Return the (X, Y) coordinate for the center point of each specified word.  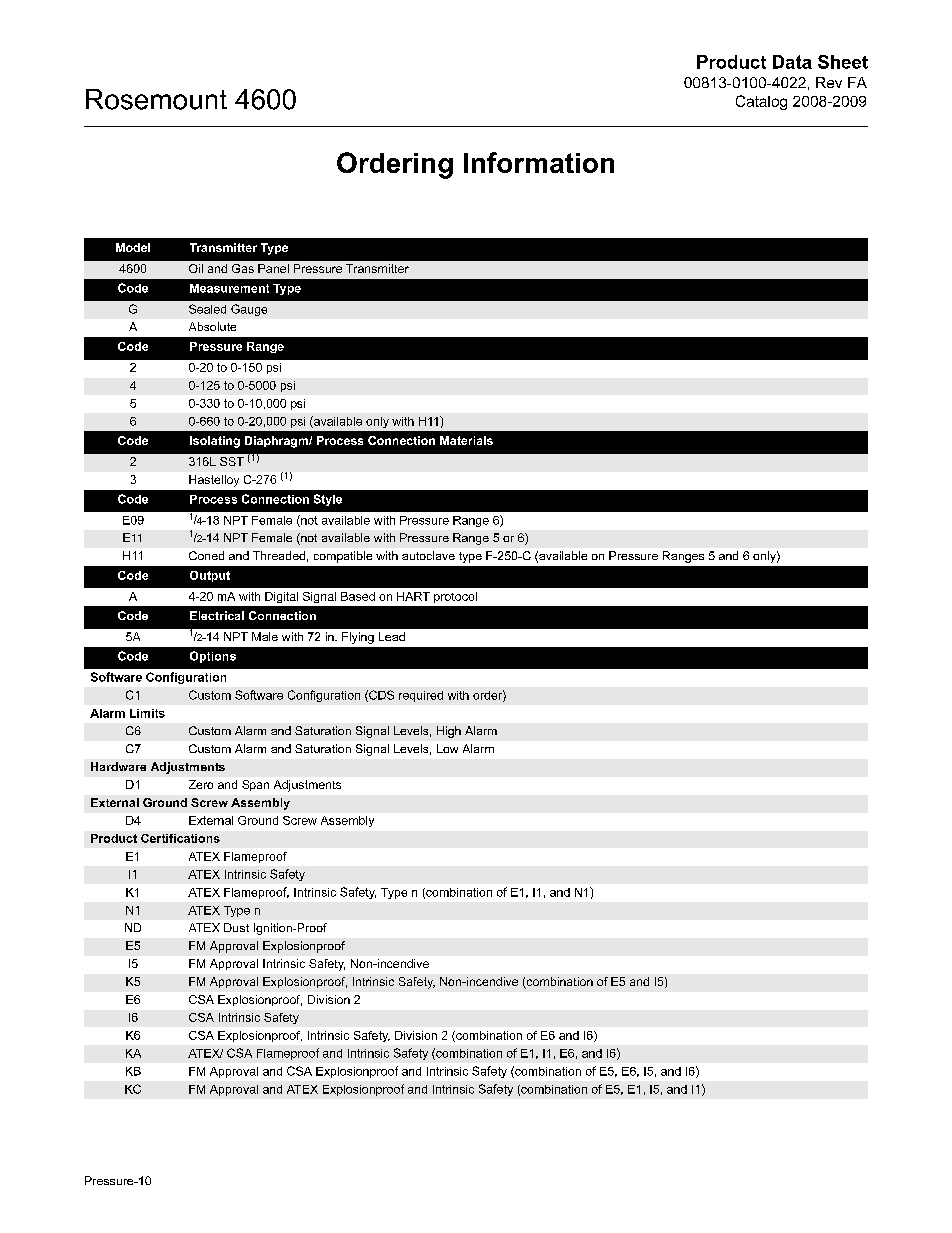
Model (133, 247)
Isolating (215, 442)
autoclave (428, 555)
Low (447, 748)
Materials (466, 440)
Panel (273, 268)
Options (213, 657)
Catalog (761, 102)
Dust (236, 927)
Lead (392, 636)
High (449, 732)
